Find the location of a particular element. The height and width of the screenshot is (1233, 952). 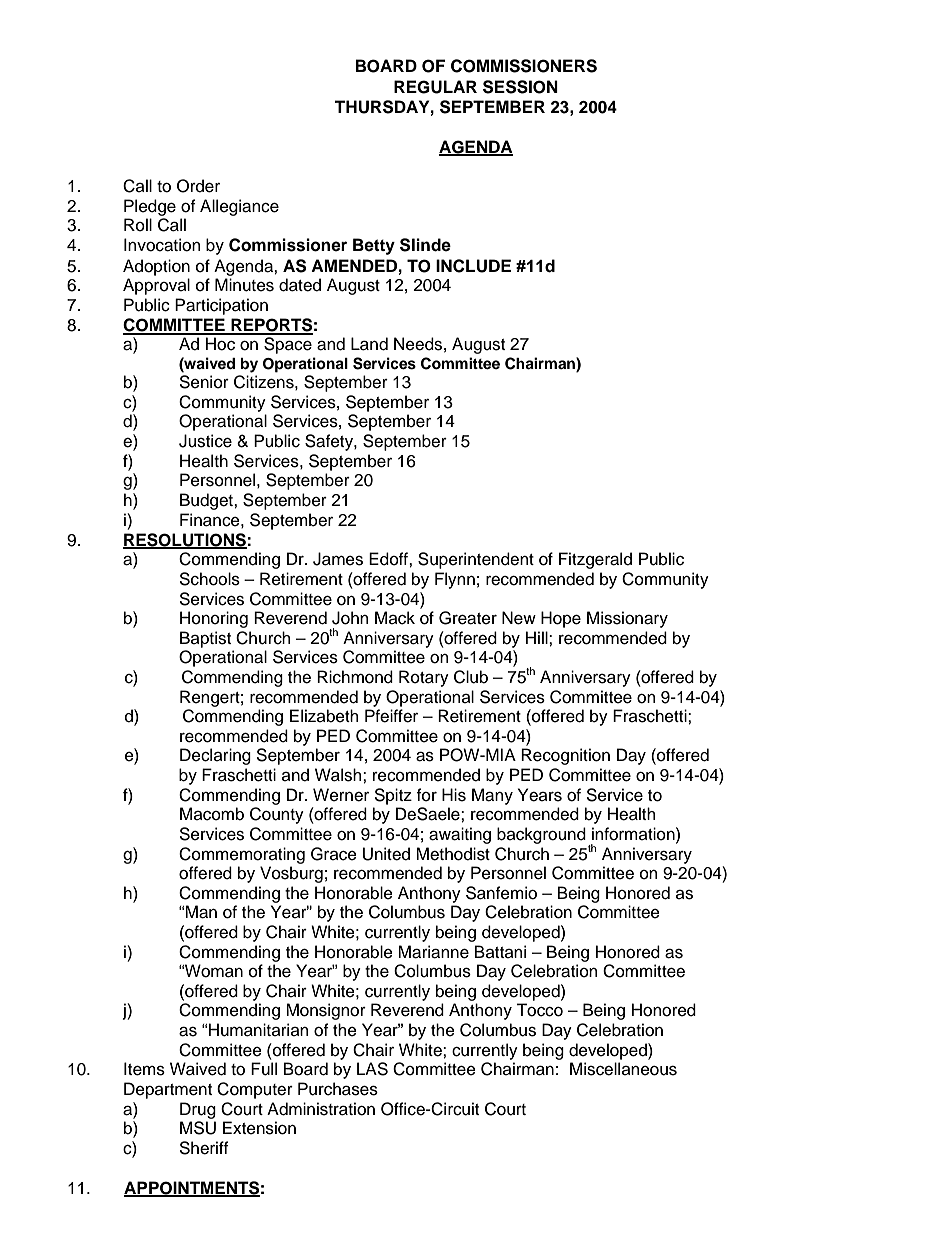

Miscellaneous is located at coordinates (623, 1069).
